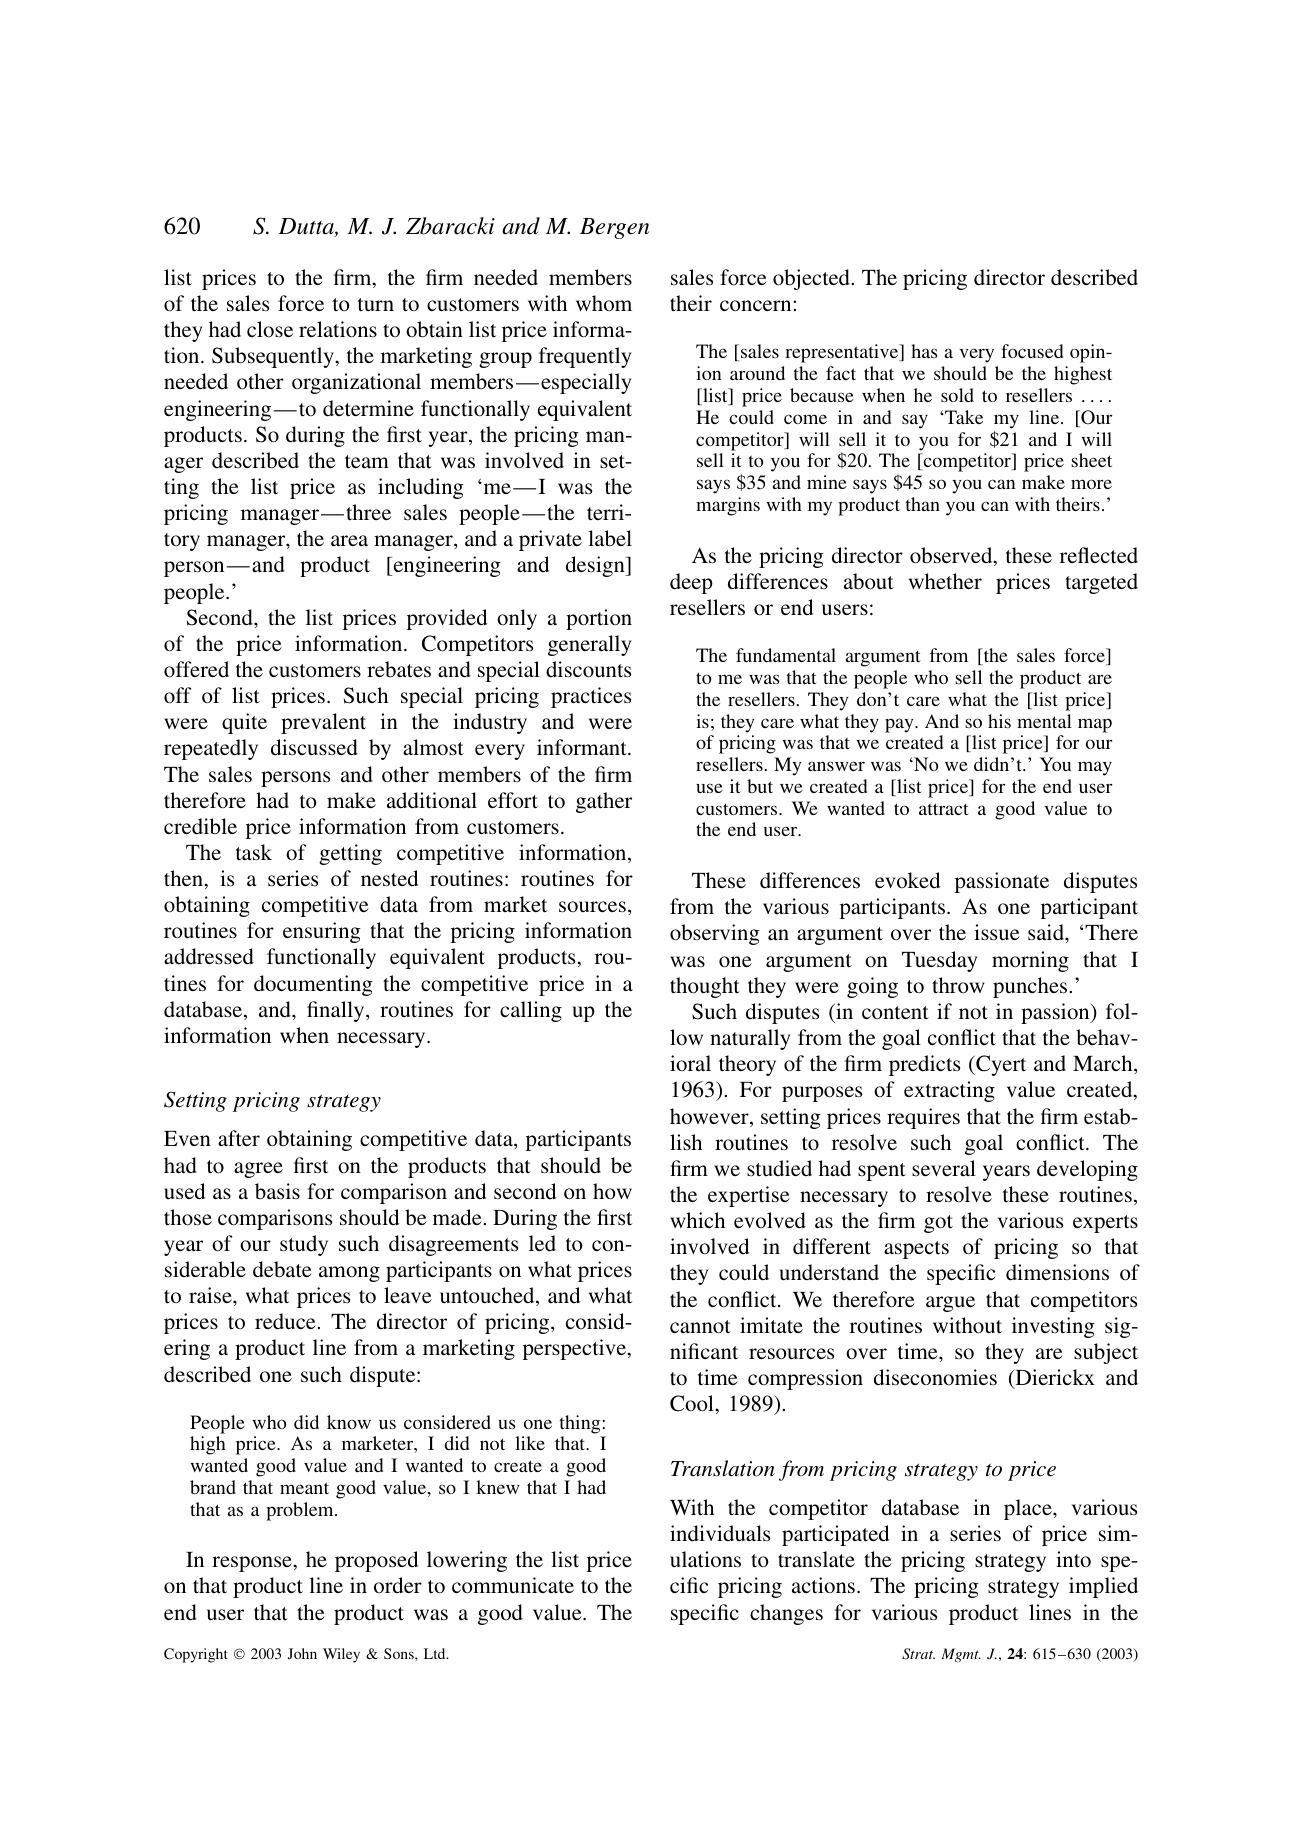 The width and height of the page is (1303, 1844). Describe the element at coordinates (322, 932) in the page. I see `ensuring` at that location.
